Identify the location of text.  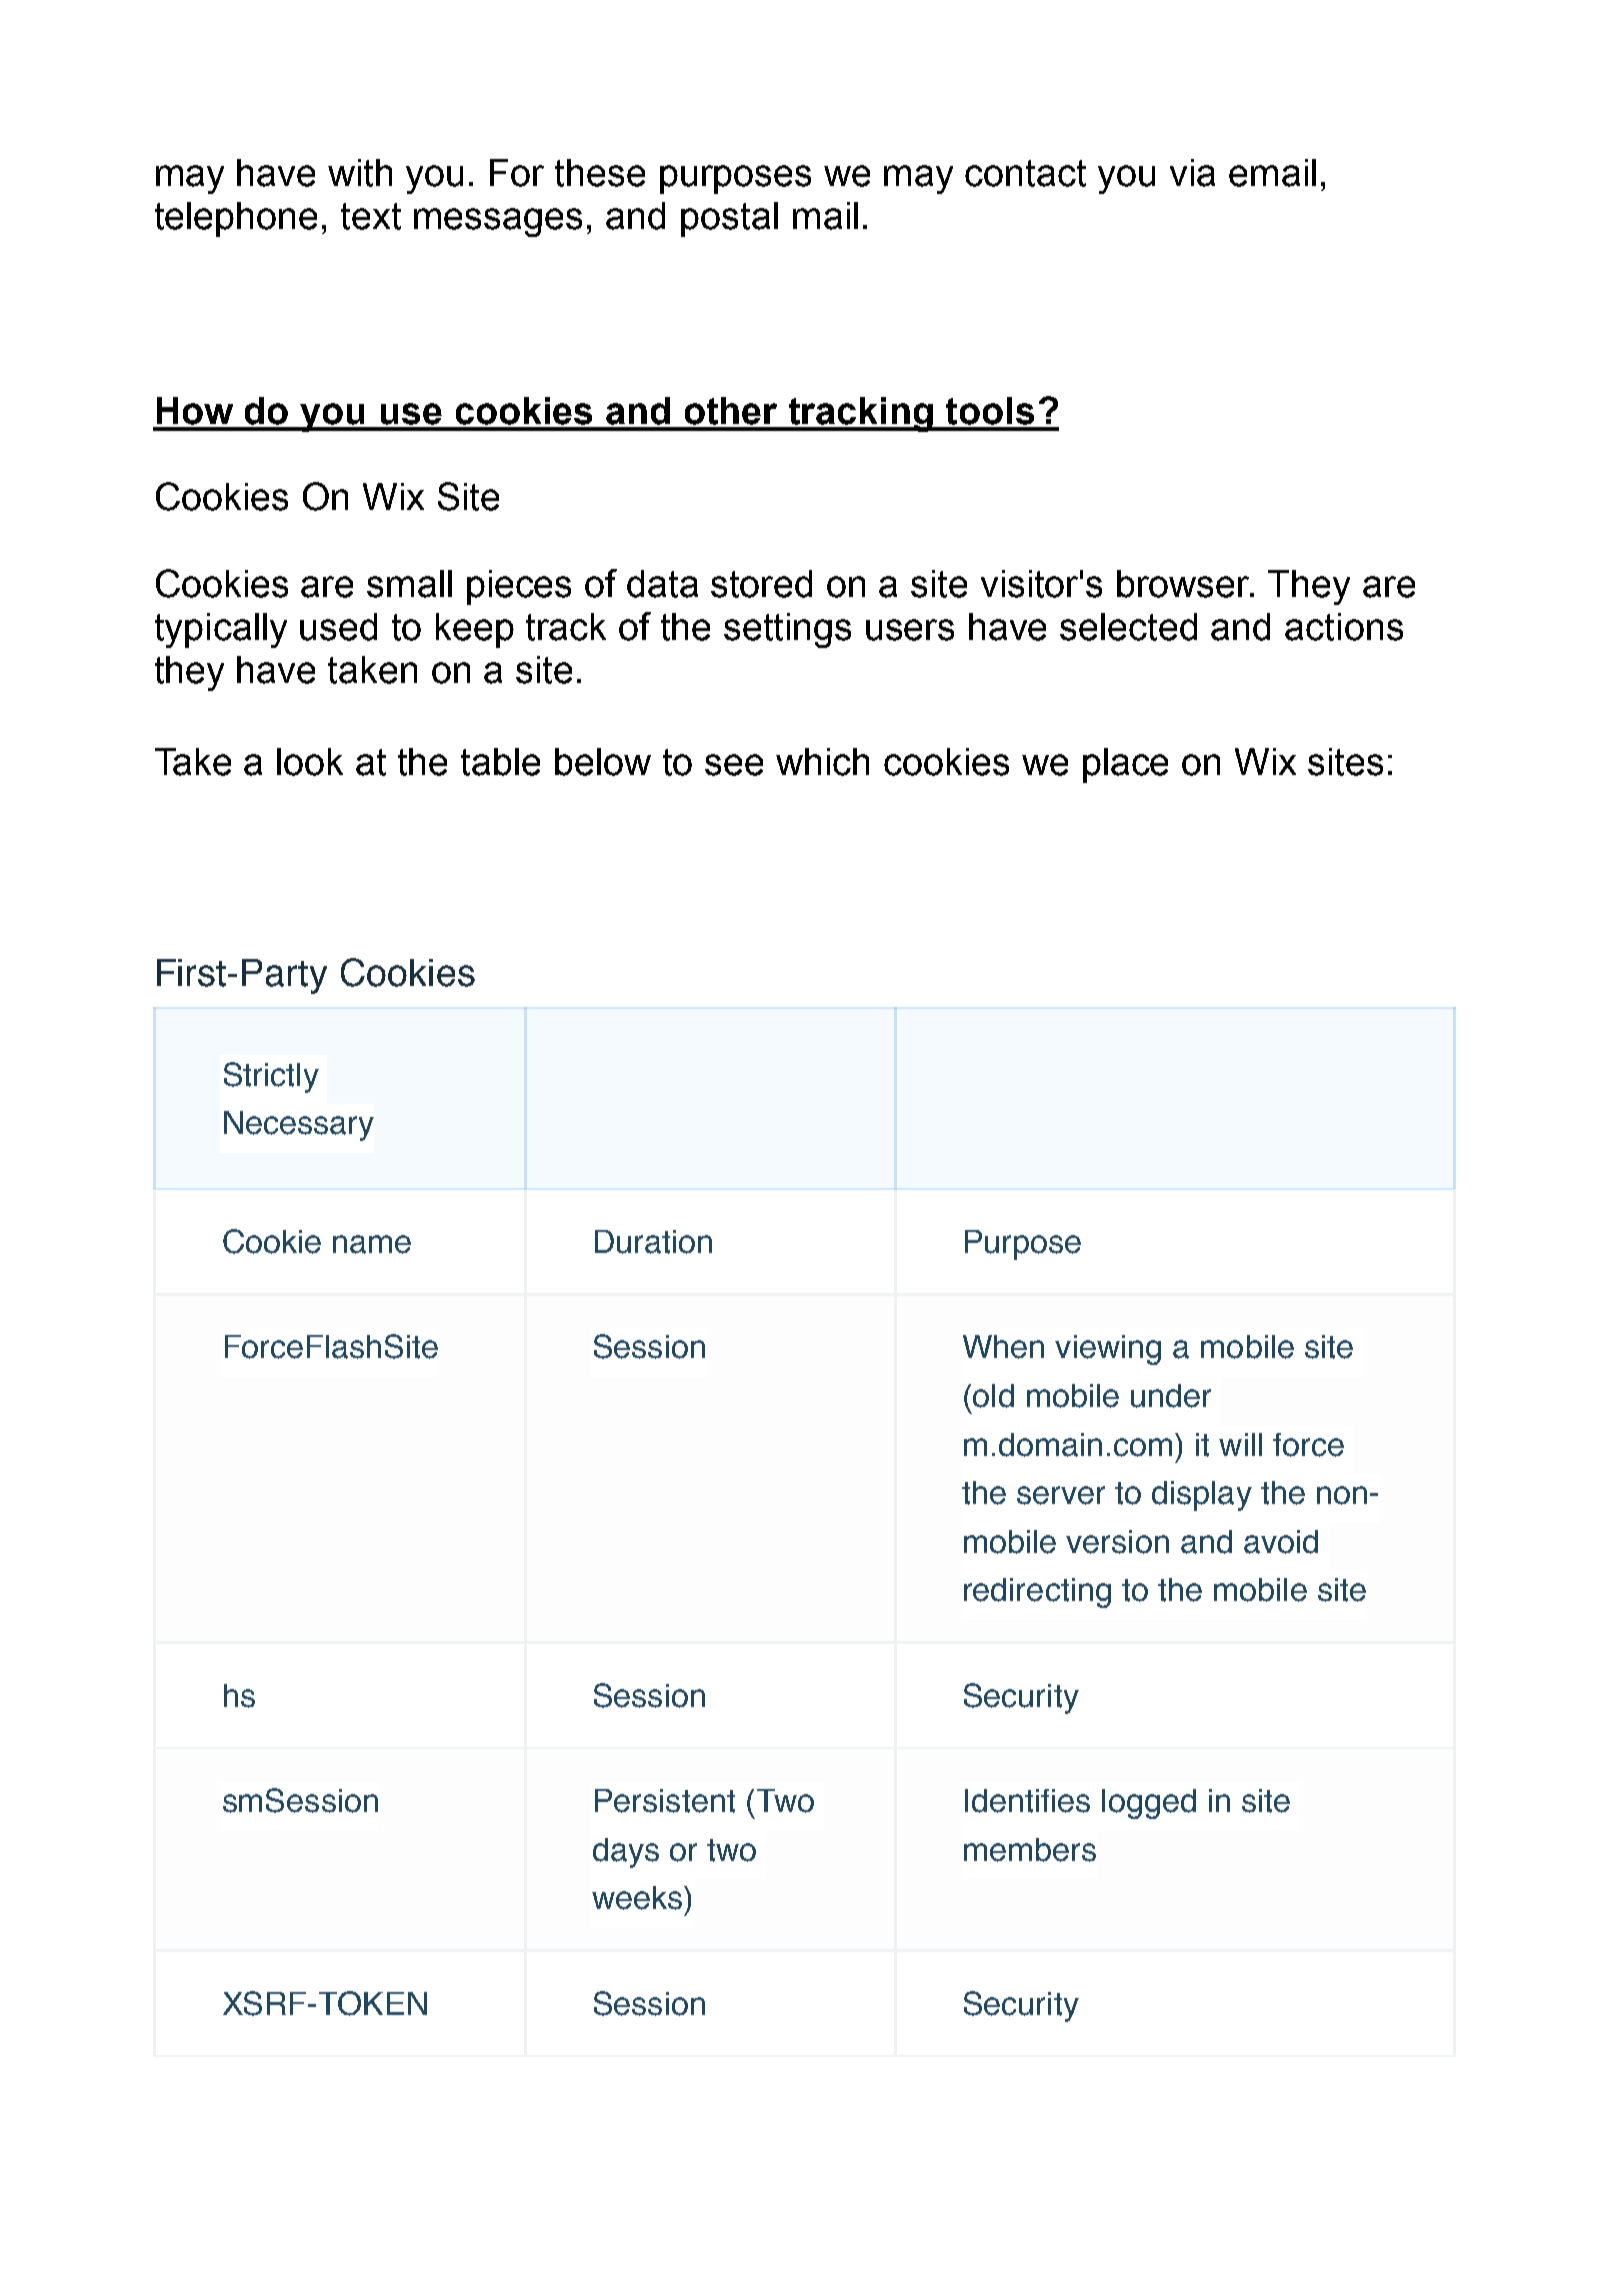
(371, 216).
